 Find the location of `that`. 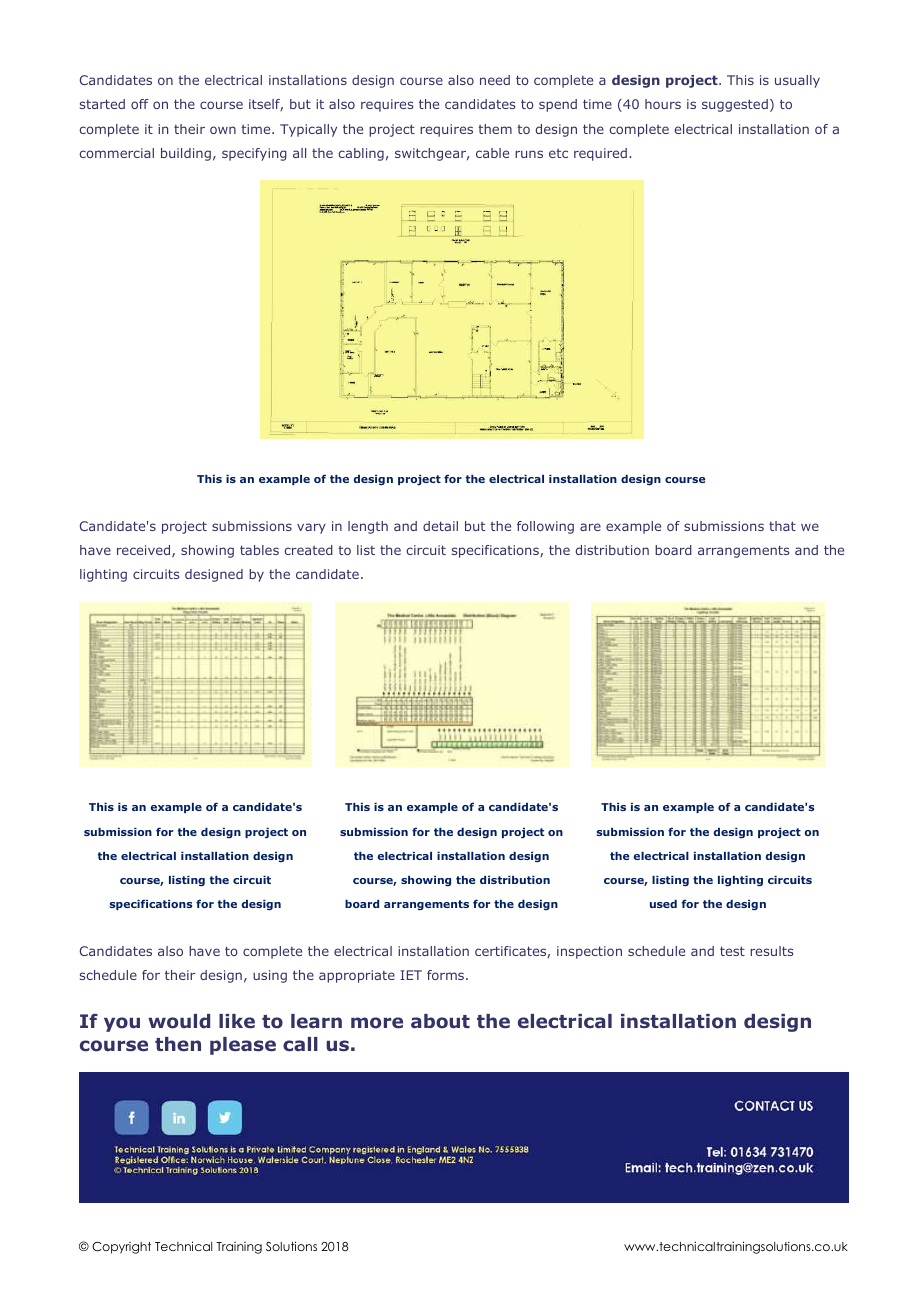

that is located at coordinates (782, 526).
